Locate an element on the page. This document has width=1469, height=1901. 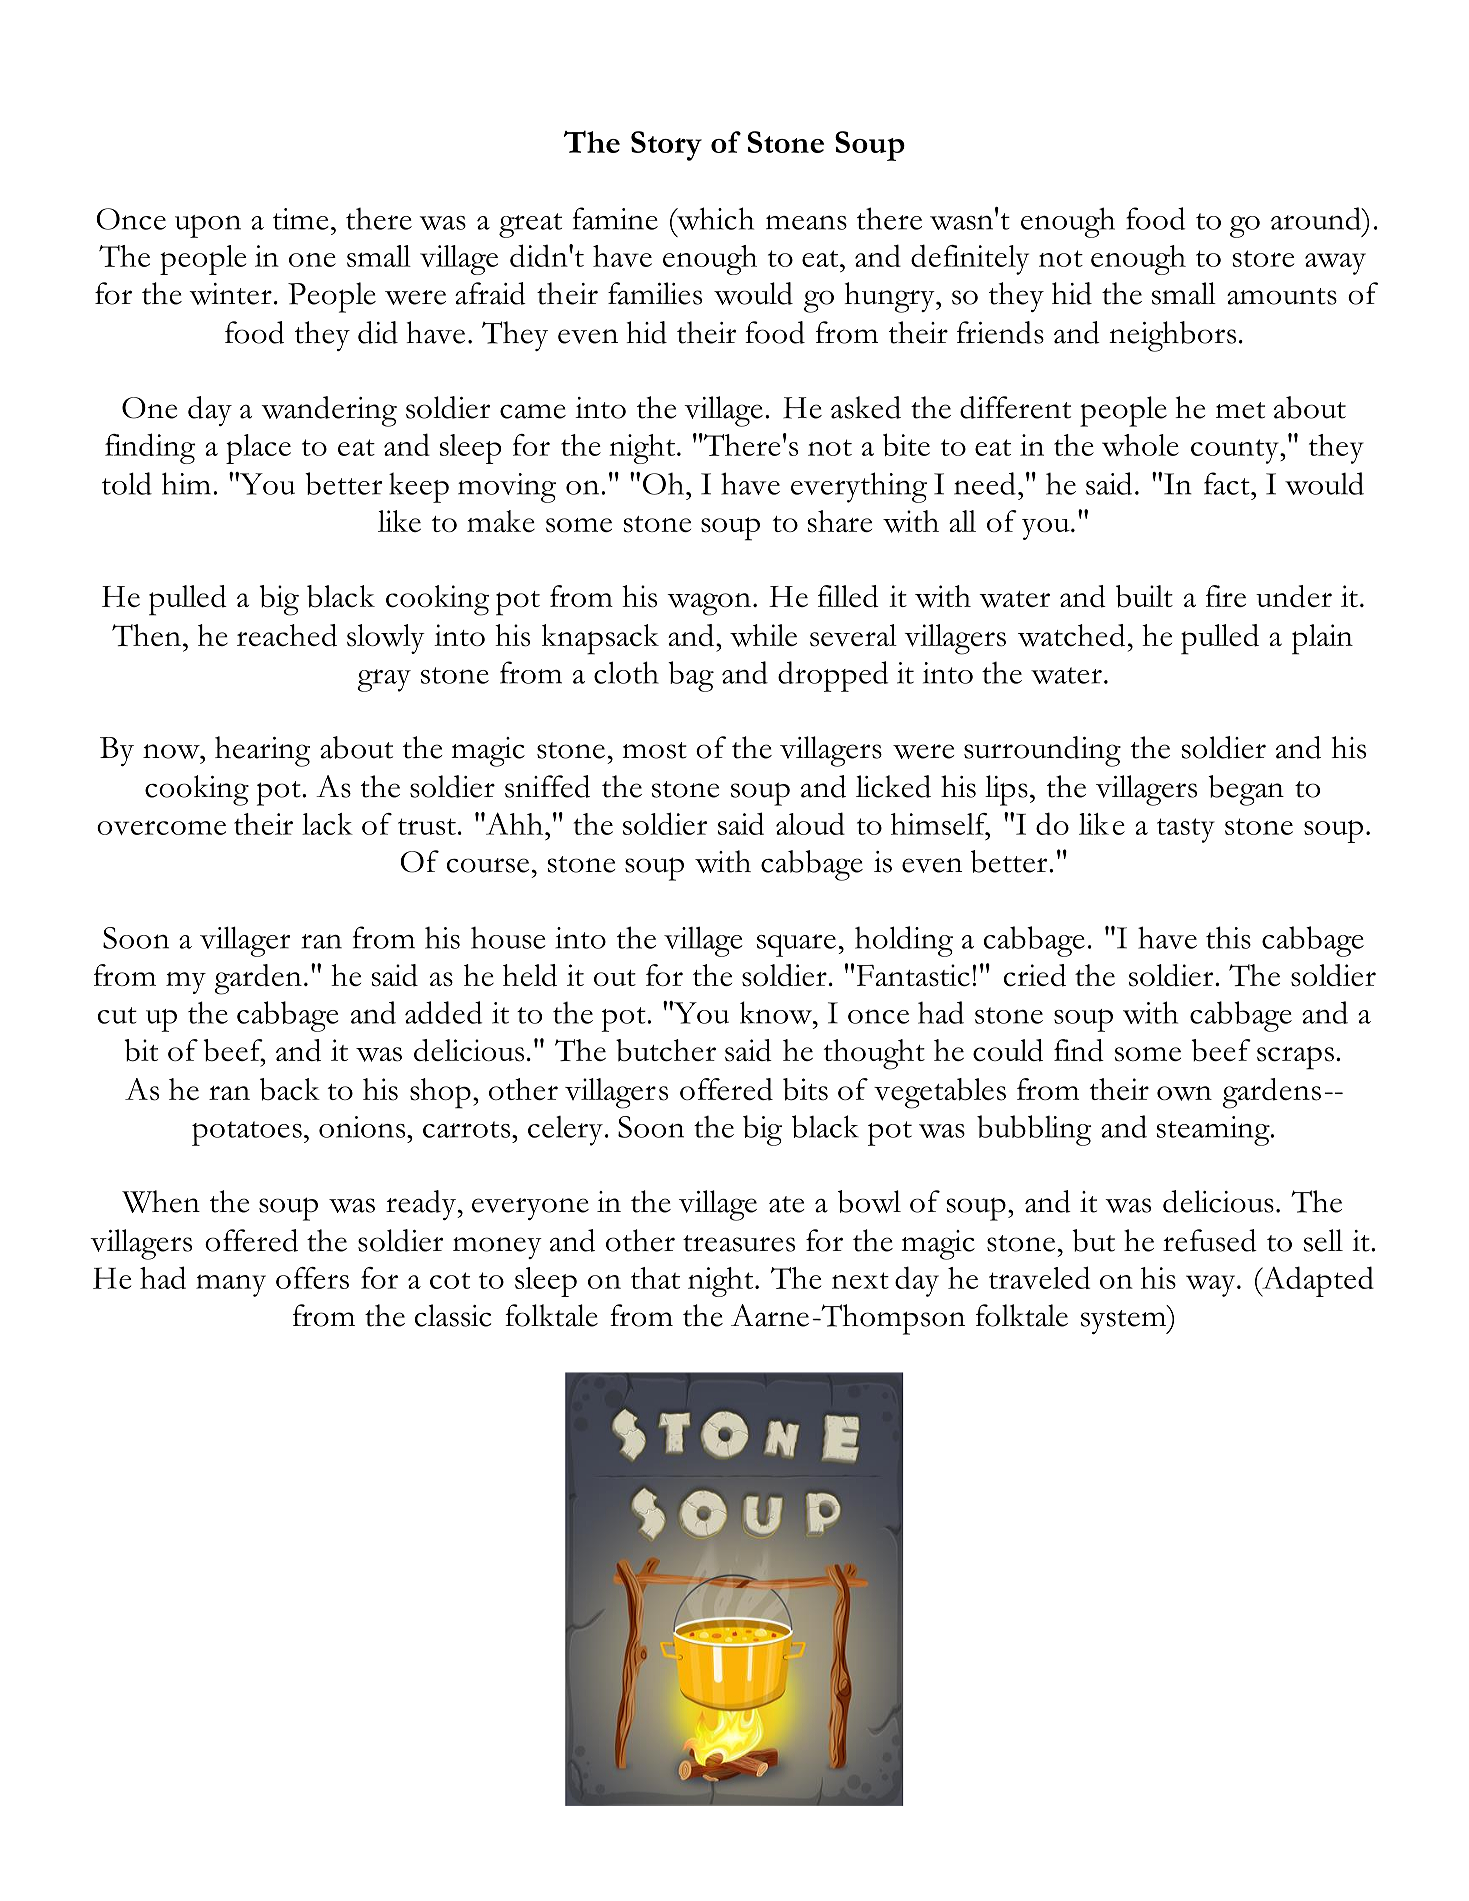
this is located at coordinates (1228, 937).
